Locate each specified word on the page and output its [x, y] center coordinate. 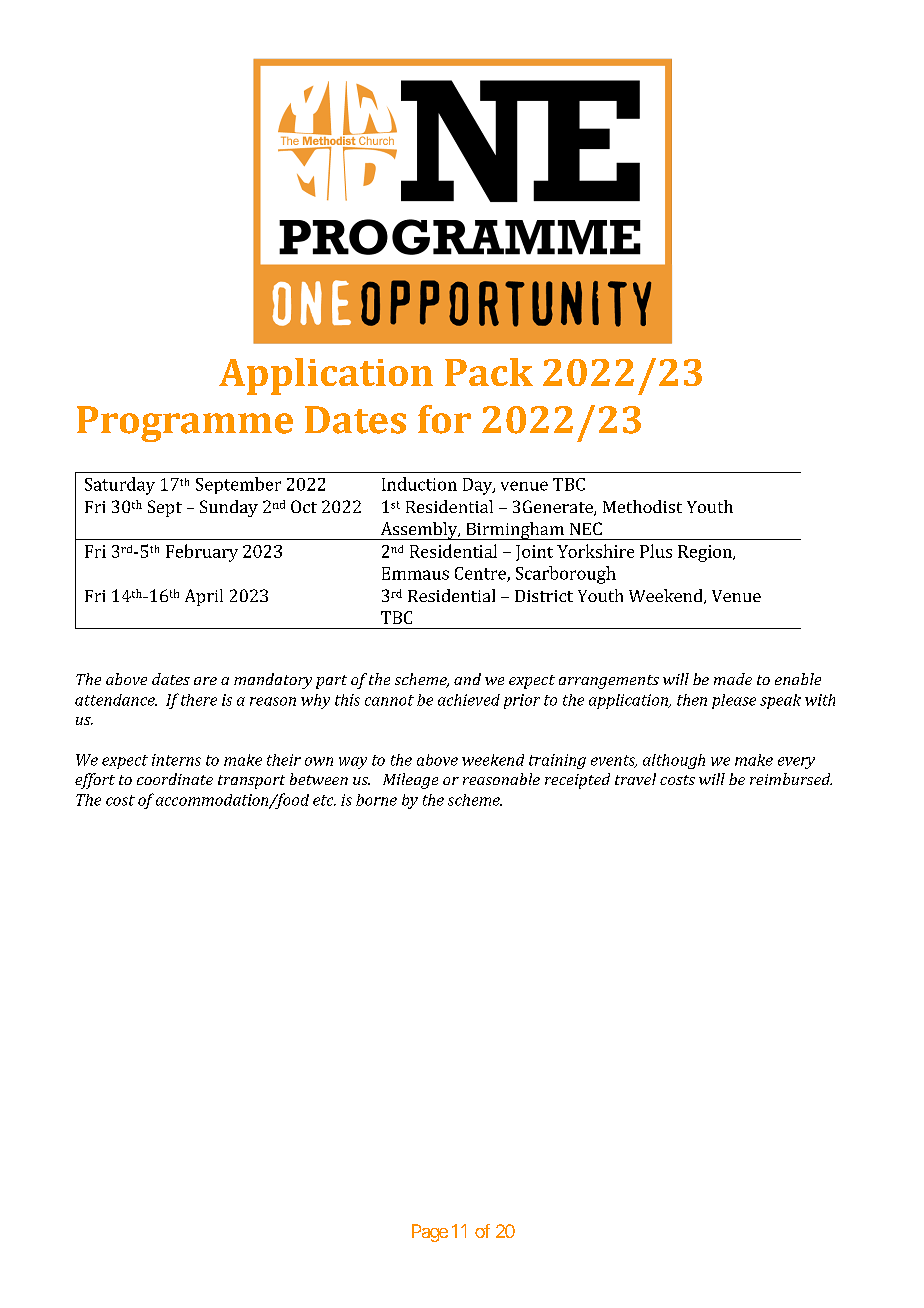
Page [430, 1233]
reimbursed [791, 779]
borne [376, 800]
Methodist [642, 506]
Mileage [410, 781]
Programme [185, 424]
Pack [489, 372]
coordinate [175, 779]
